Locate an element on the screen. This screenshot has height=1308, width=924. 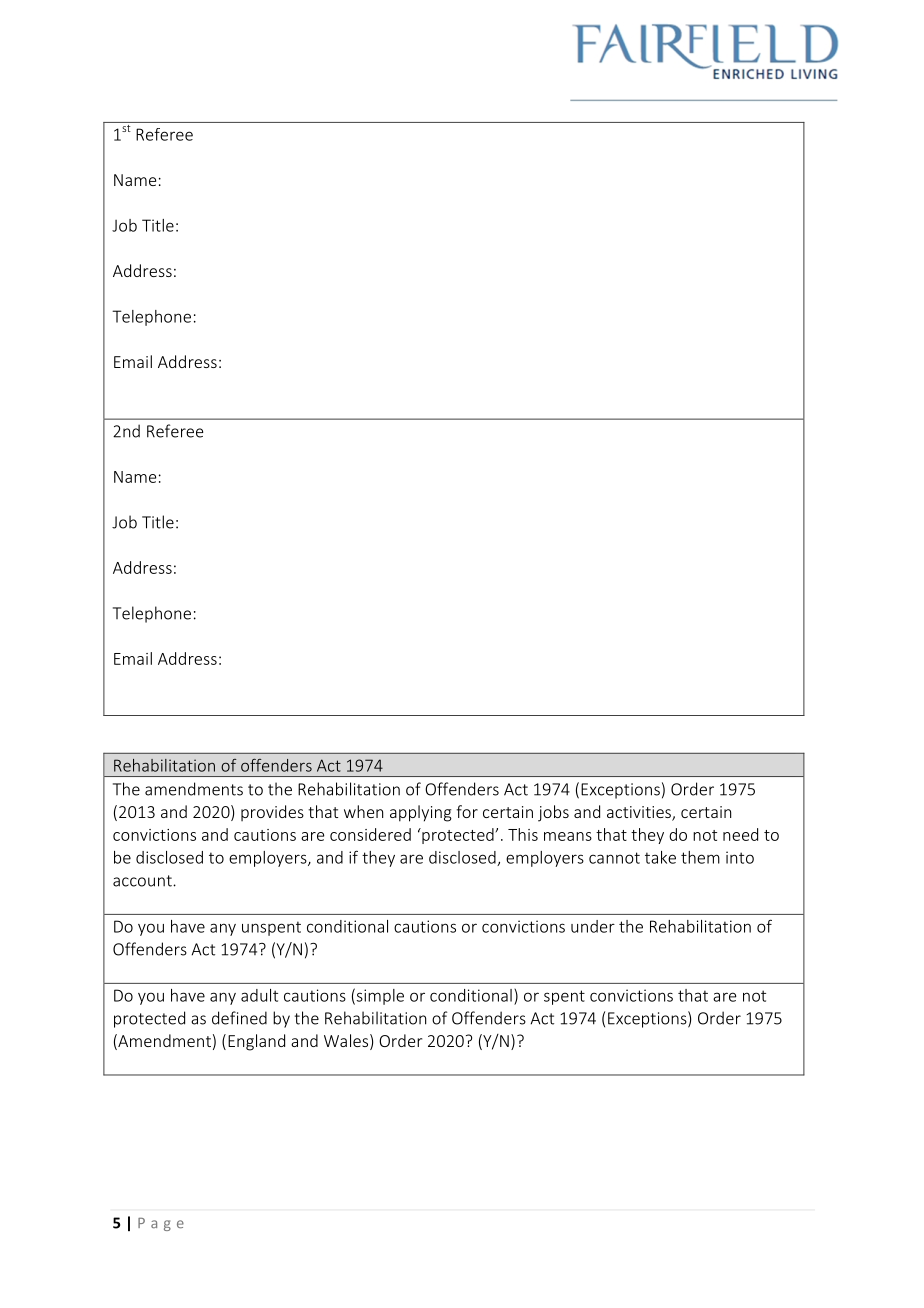
Page is located at coordinates (161, 1224).
